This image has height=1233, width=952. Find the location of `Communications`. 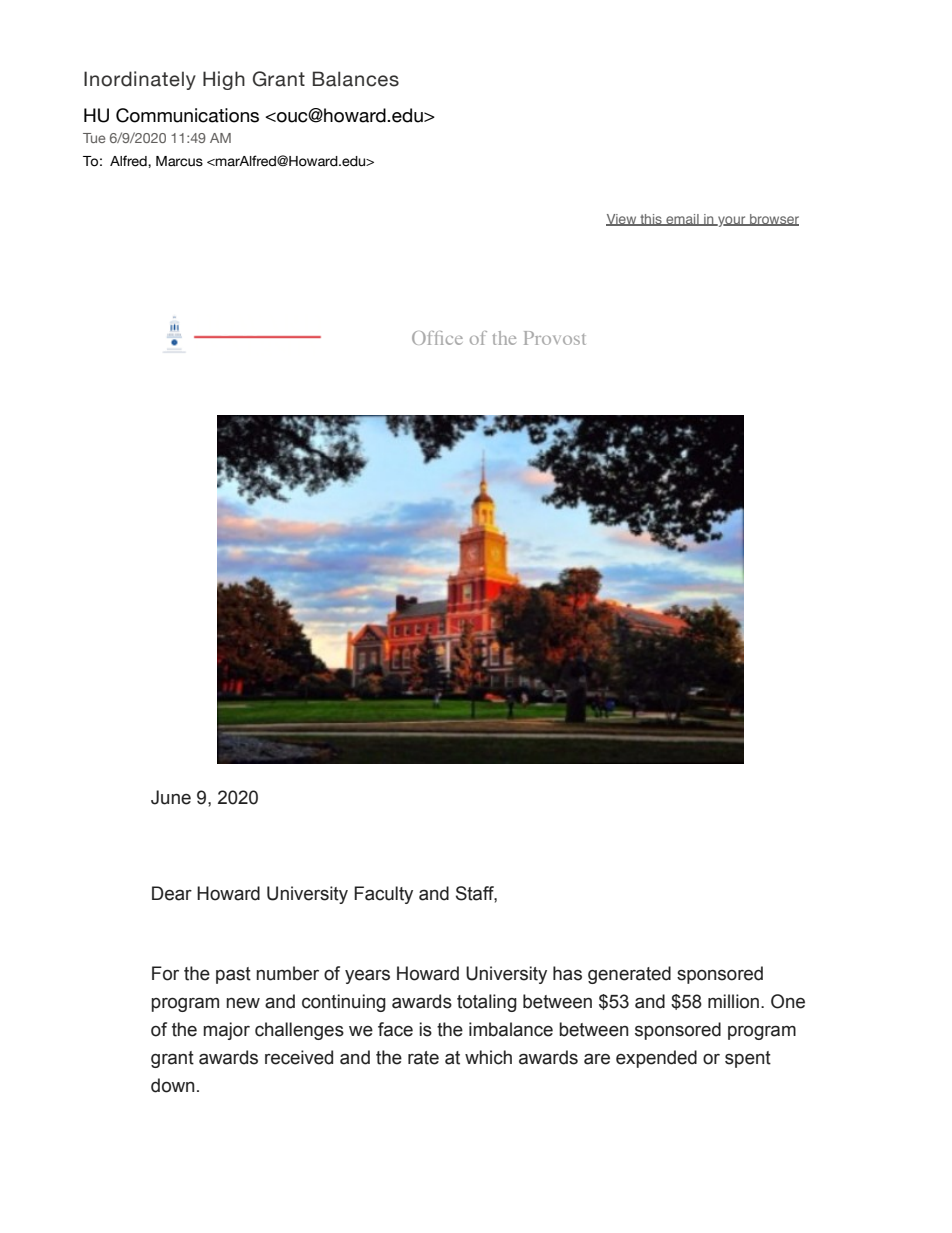

Communications is located at coordinates (187, 115).
